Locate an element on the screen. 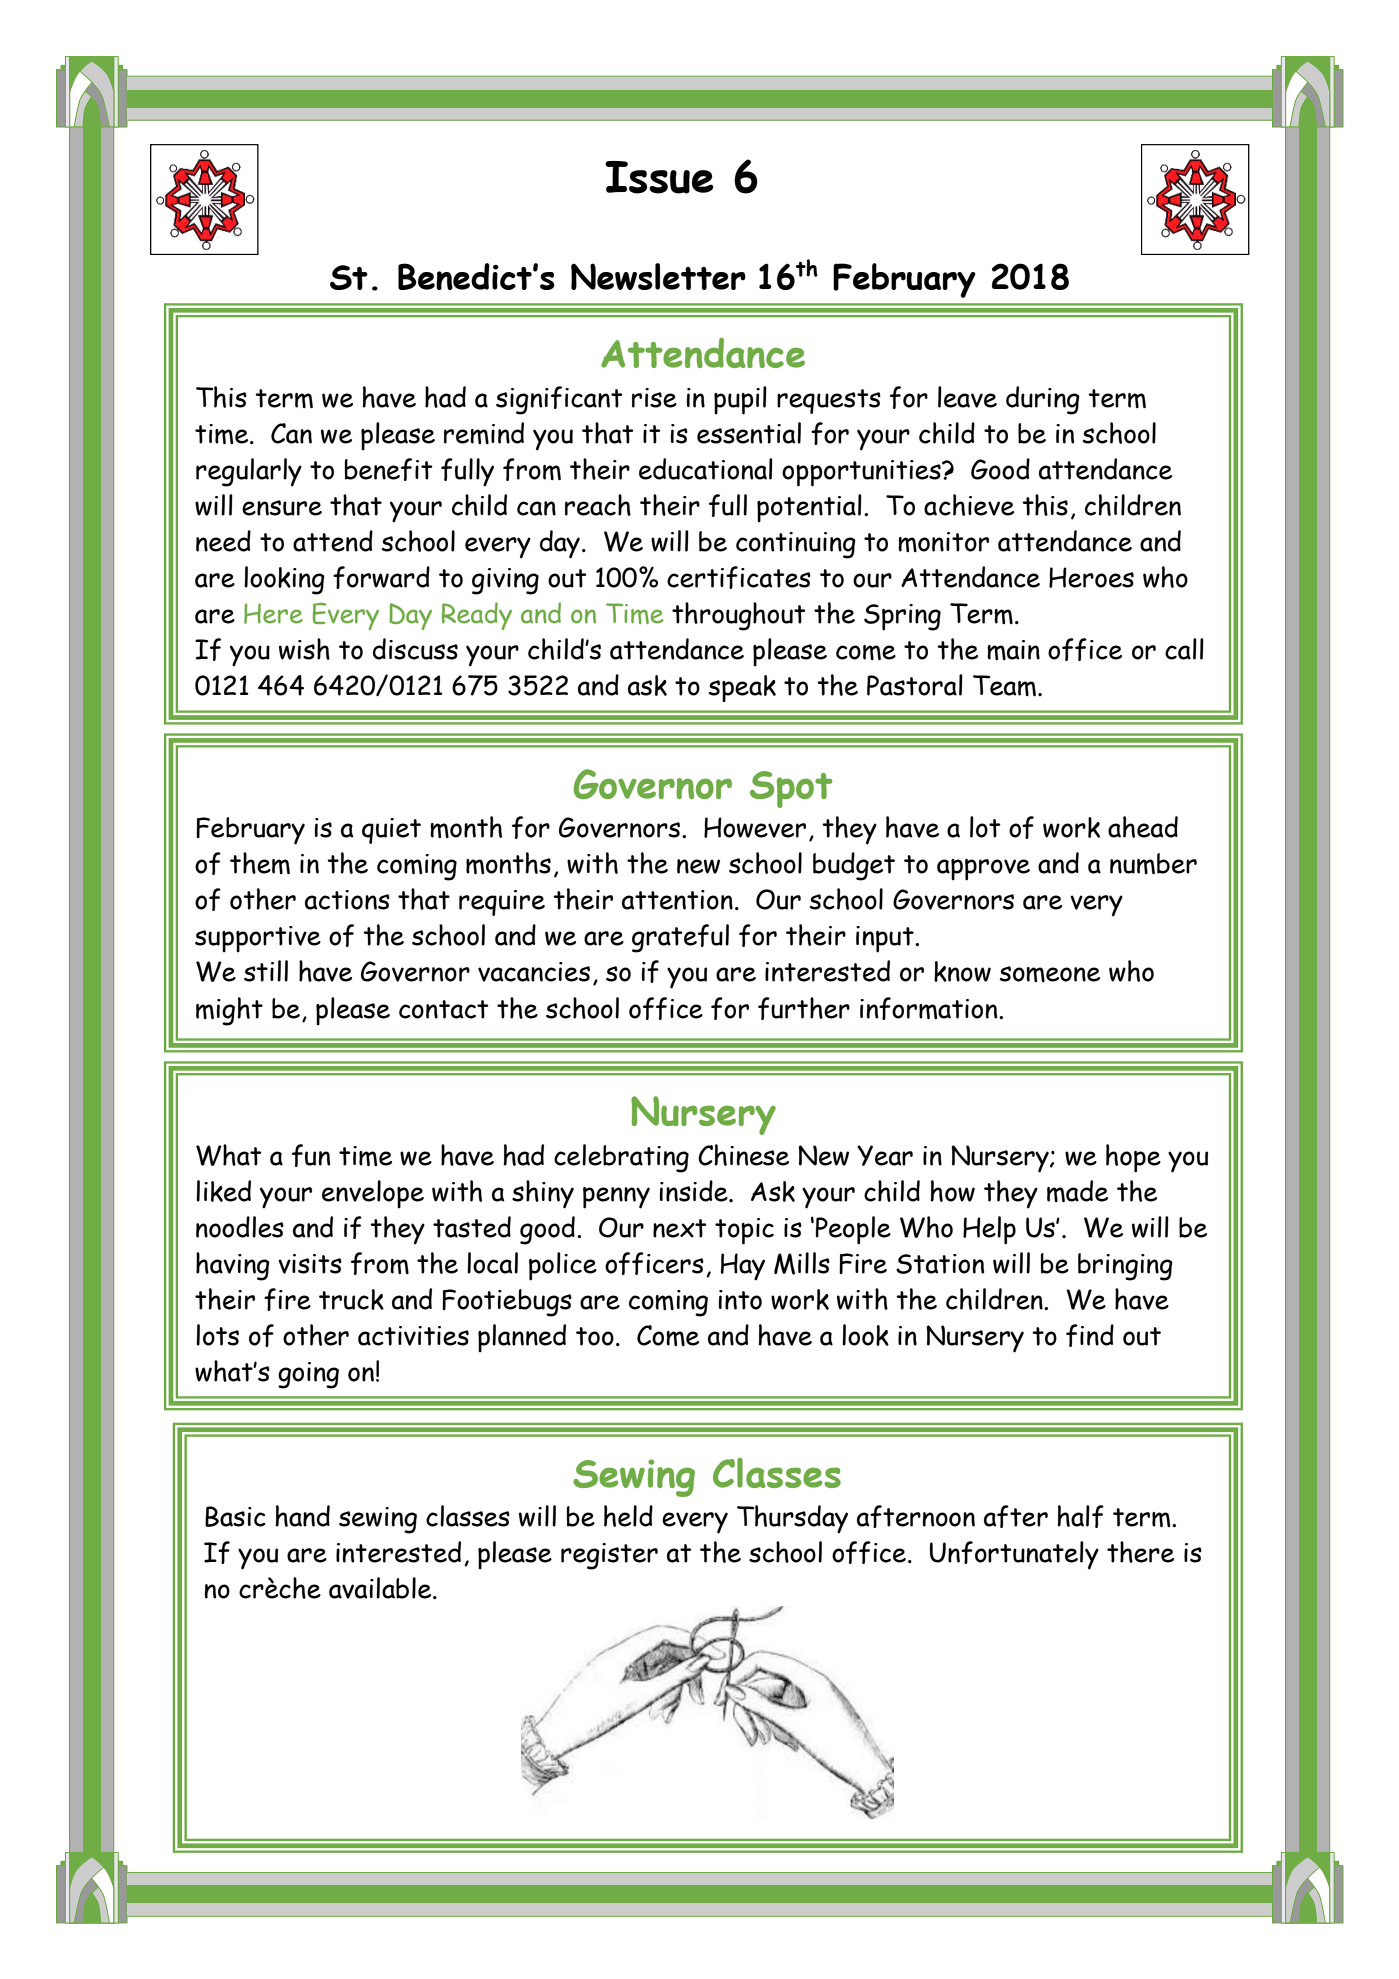  Issue is located at coordinates (659, 177).
